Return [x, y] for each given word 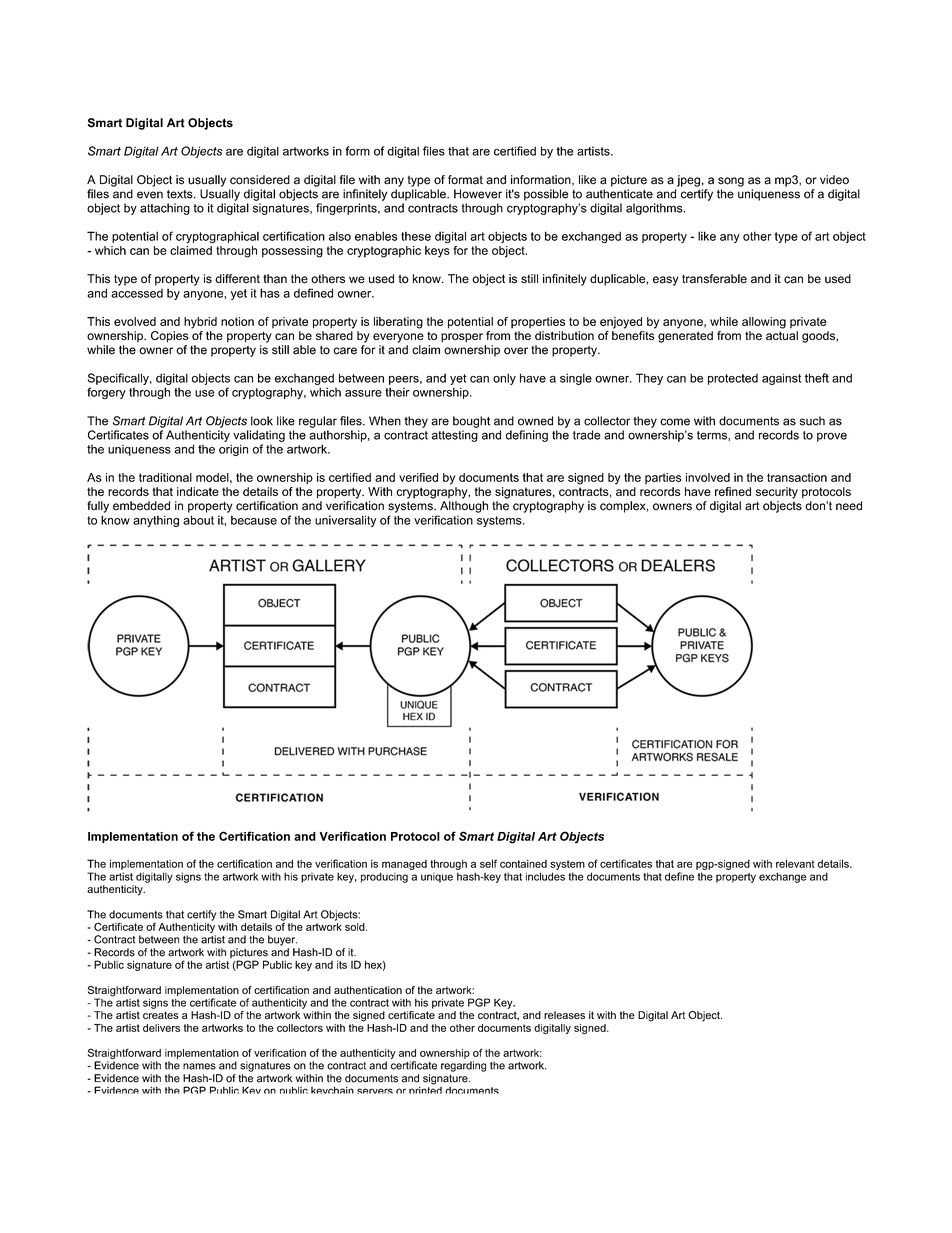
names [199, 1066]
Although [464, 507]
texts [181, 194]
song [731, 182]
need [849, 506]
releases [564, 1015]
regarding [463, 1066]
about [198, 520]
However [478, 194]
